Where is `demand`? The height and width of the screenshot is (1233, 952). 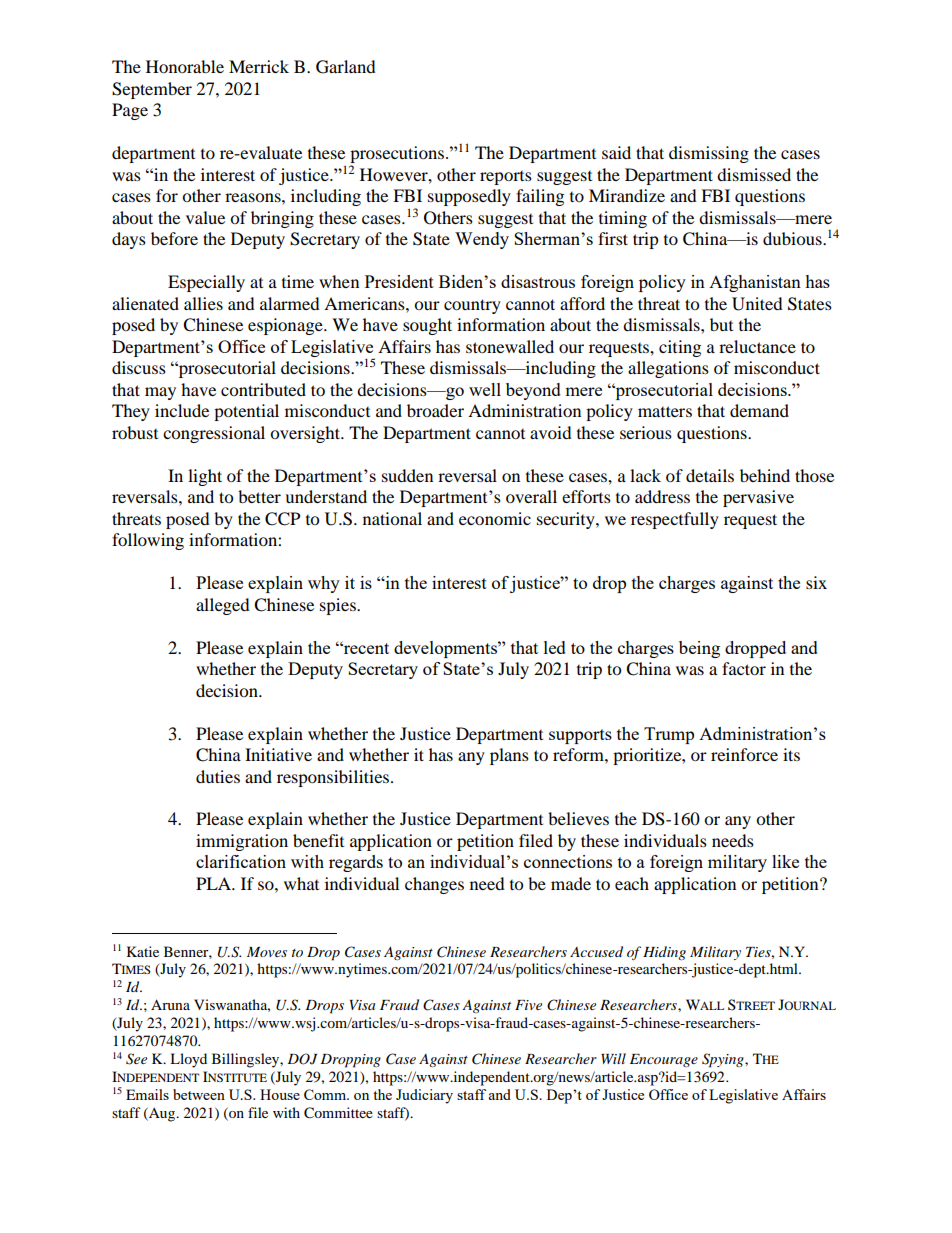 demand is located at coordinates (759, 410).
